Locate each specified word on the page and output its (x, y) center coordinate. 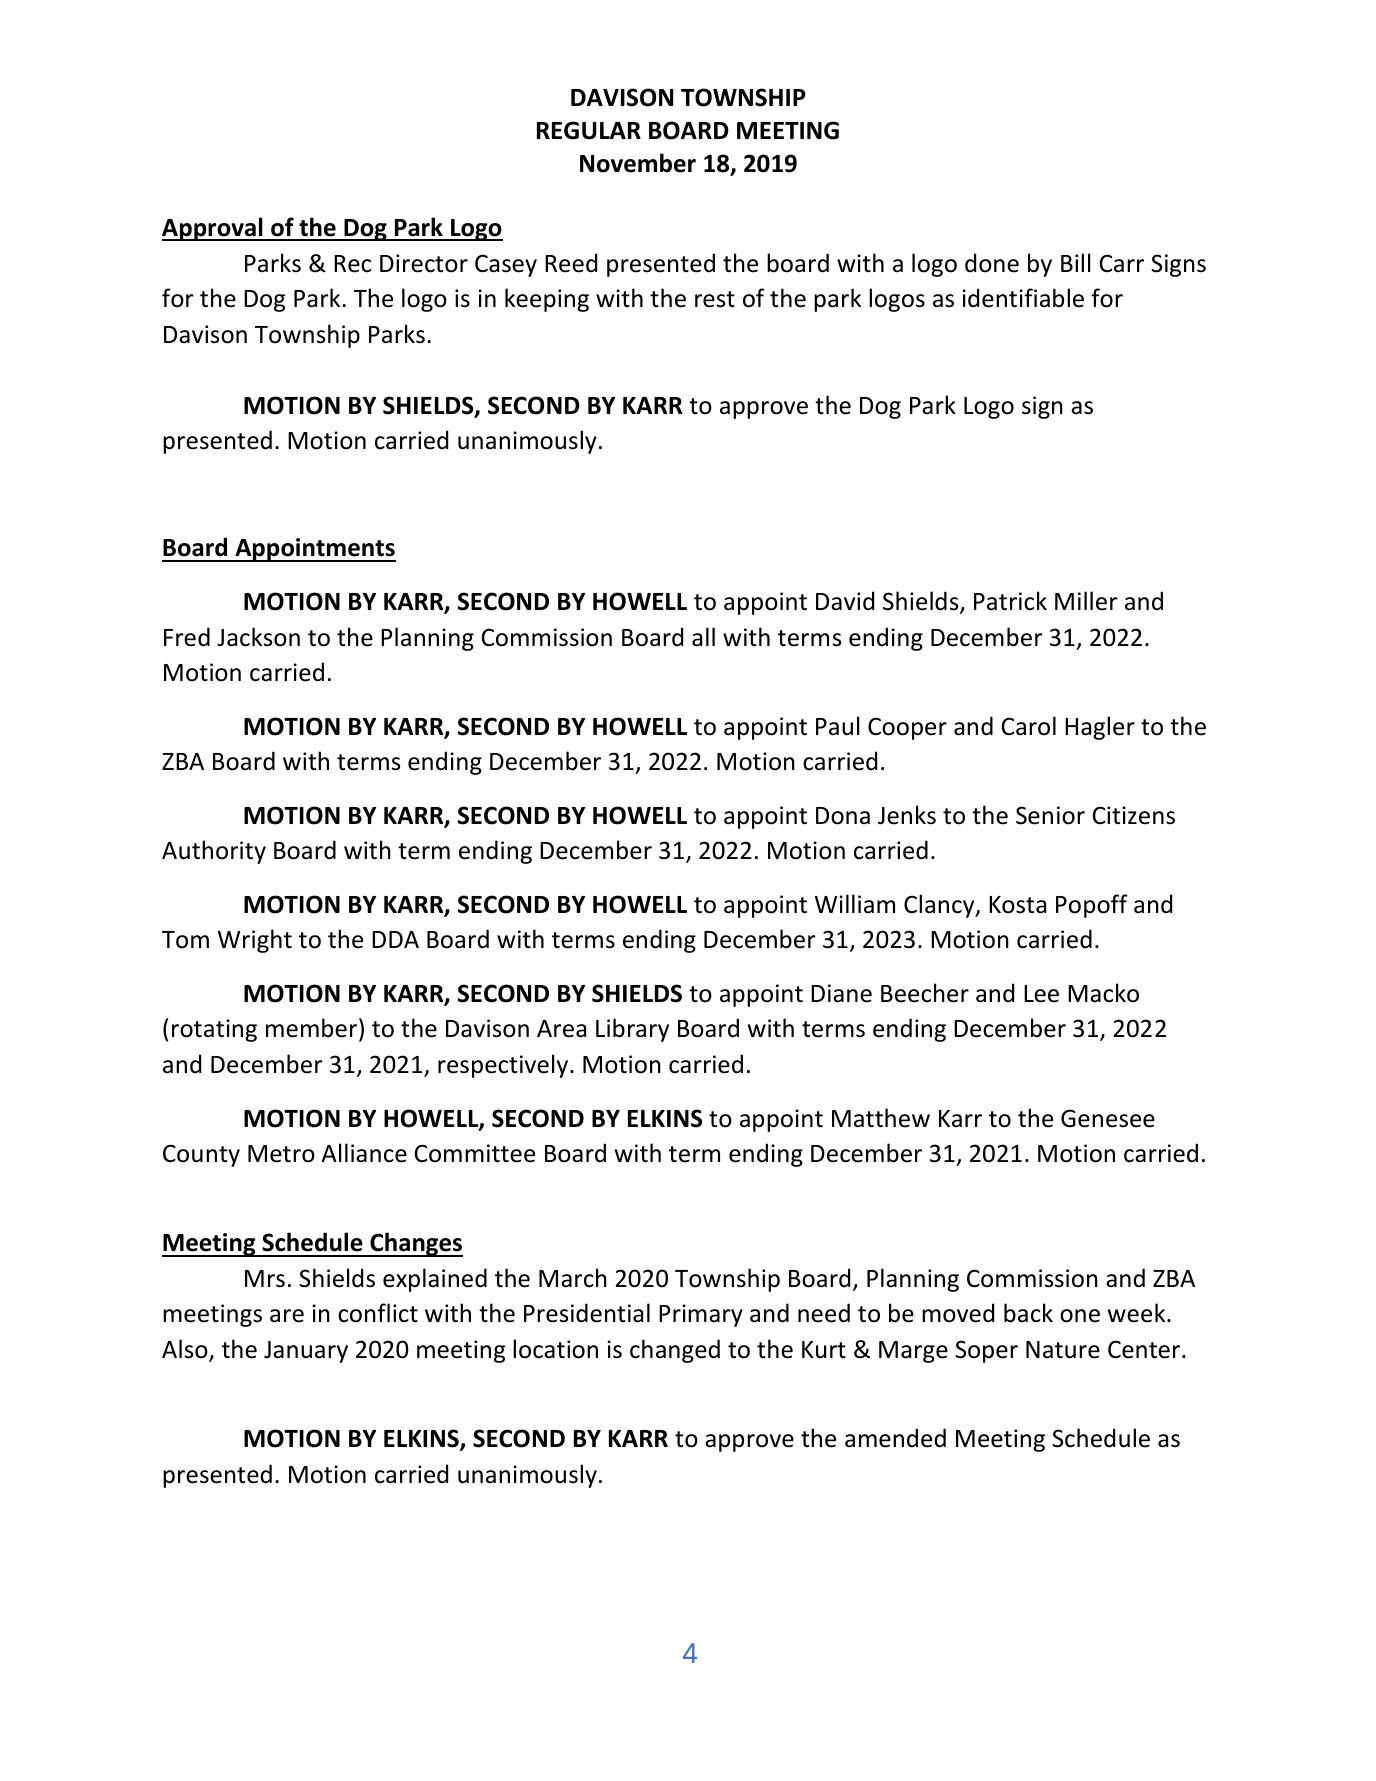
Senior (1050, 815)
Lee (1041, 994)
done (992, 263)
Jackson (258, 637)
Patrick (1010, 601)
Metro (281, 1154)
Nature (1063, 1350)
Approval (213, 229)
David (845, 601)
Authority (214, 852)
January (306, 1352)
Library (632, 1030)
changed (675, 1351)
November (638, 163)
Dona (843, 816)
